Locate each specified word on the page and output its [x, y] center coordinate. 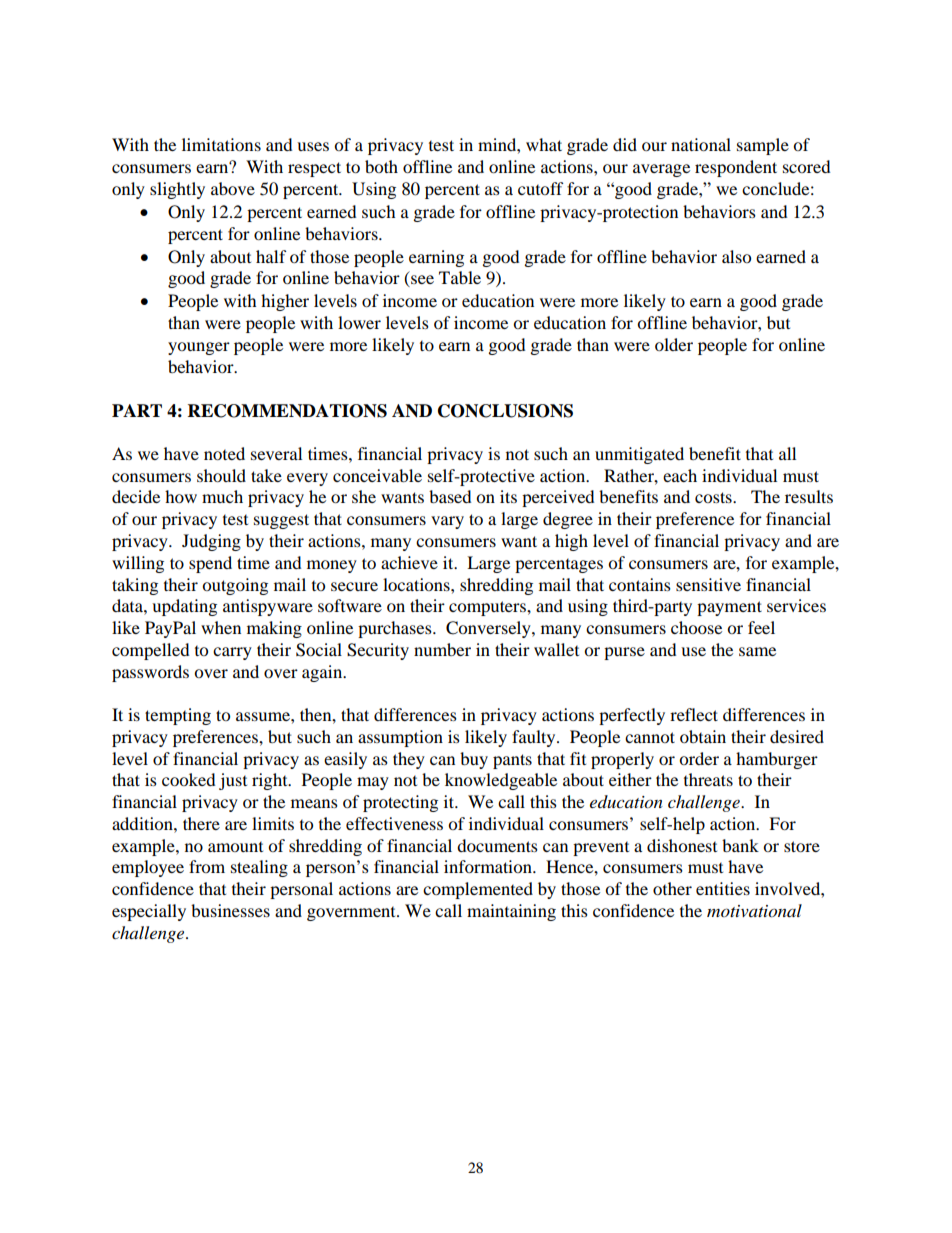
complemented [478, 890]
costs [714, 497]
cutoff [540, 188]
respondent [736, 168]
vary [447, 522]
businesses [230, 910]
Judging [211, 542]
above [233, 188]
